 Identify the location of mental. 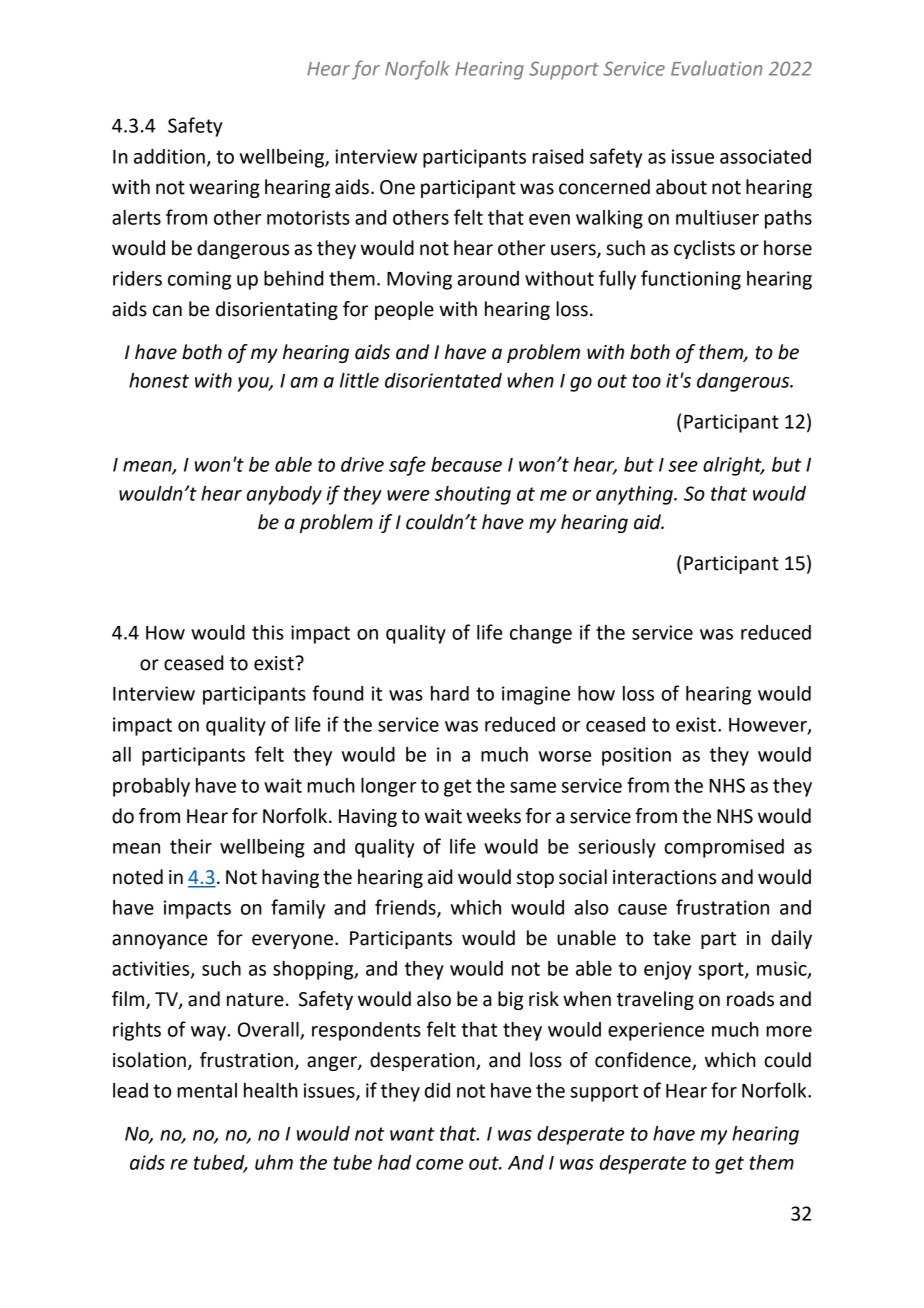
(207, 1090).
